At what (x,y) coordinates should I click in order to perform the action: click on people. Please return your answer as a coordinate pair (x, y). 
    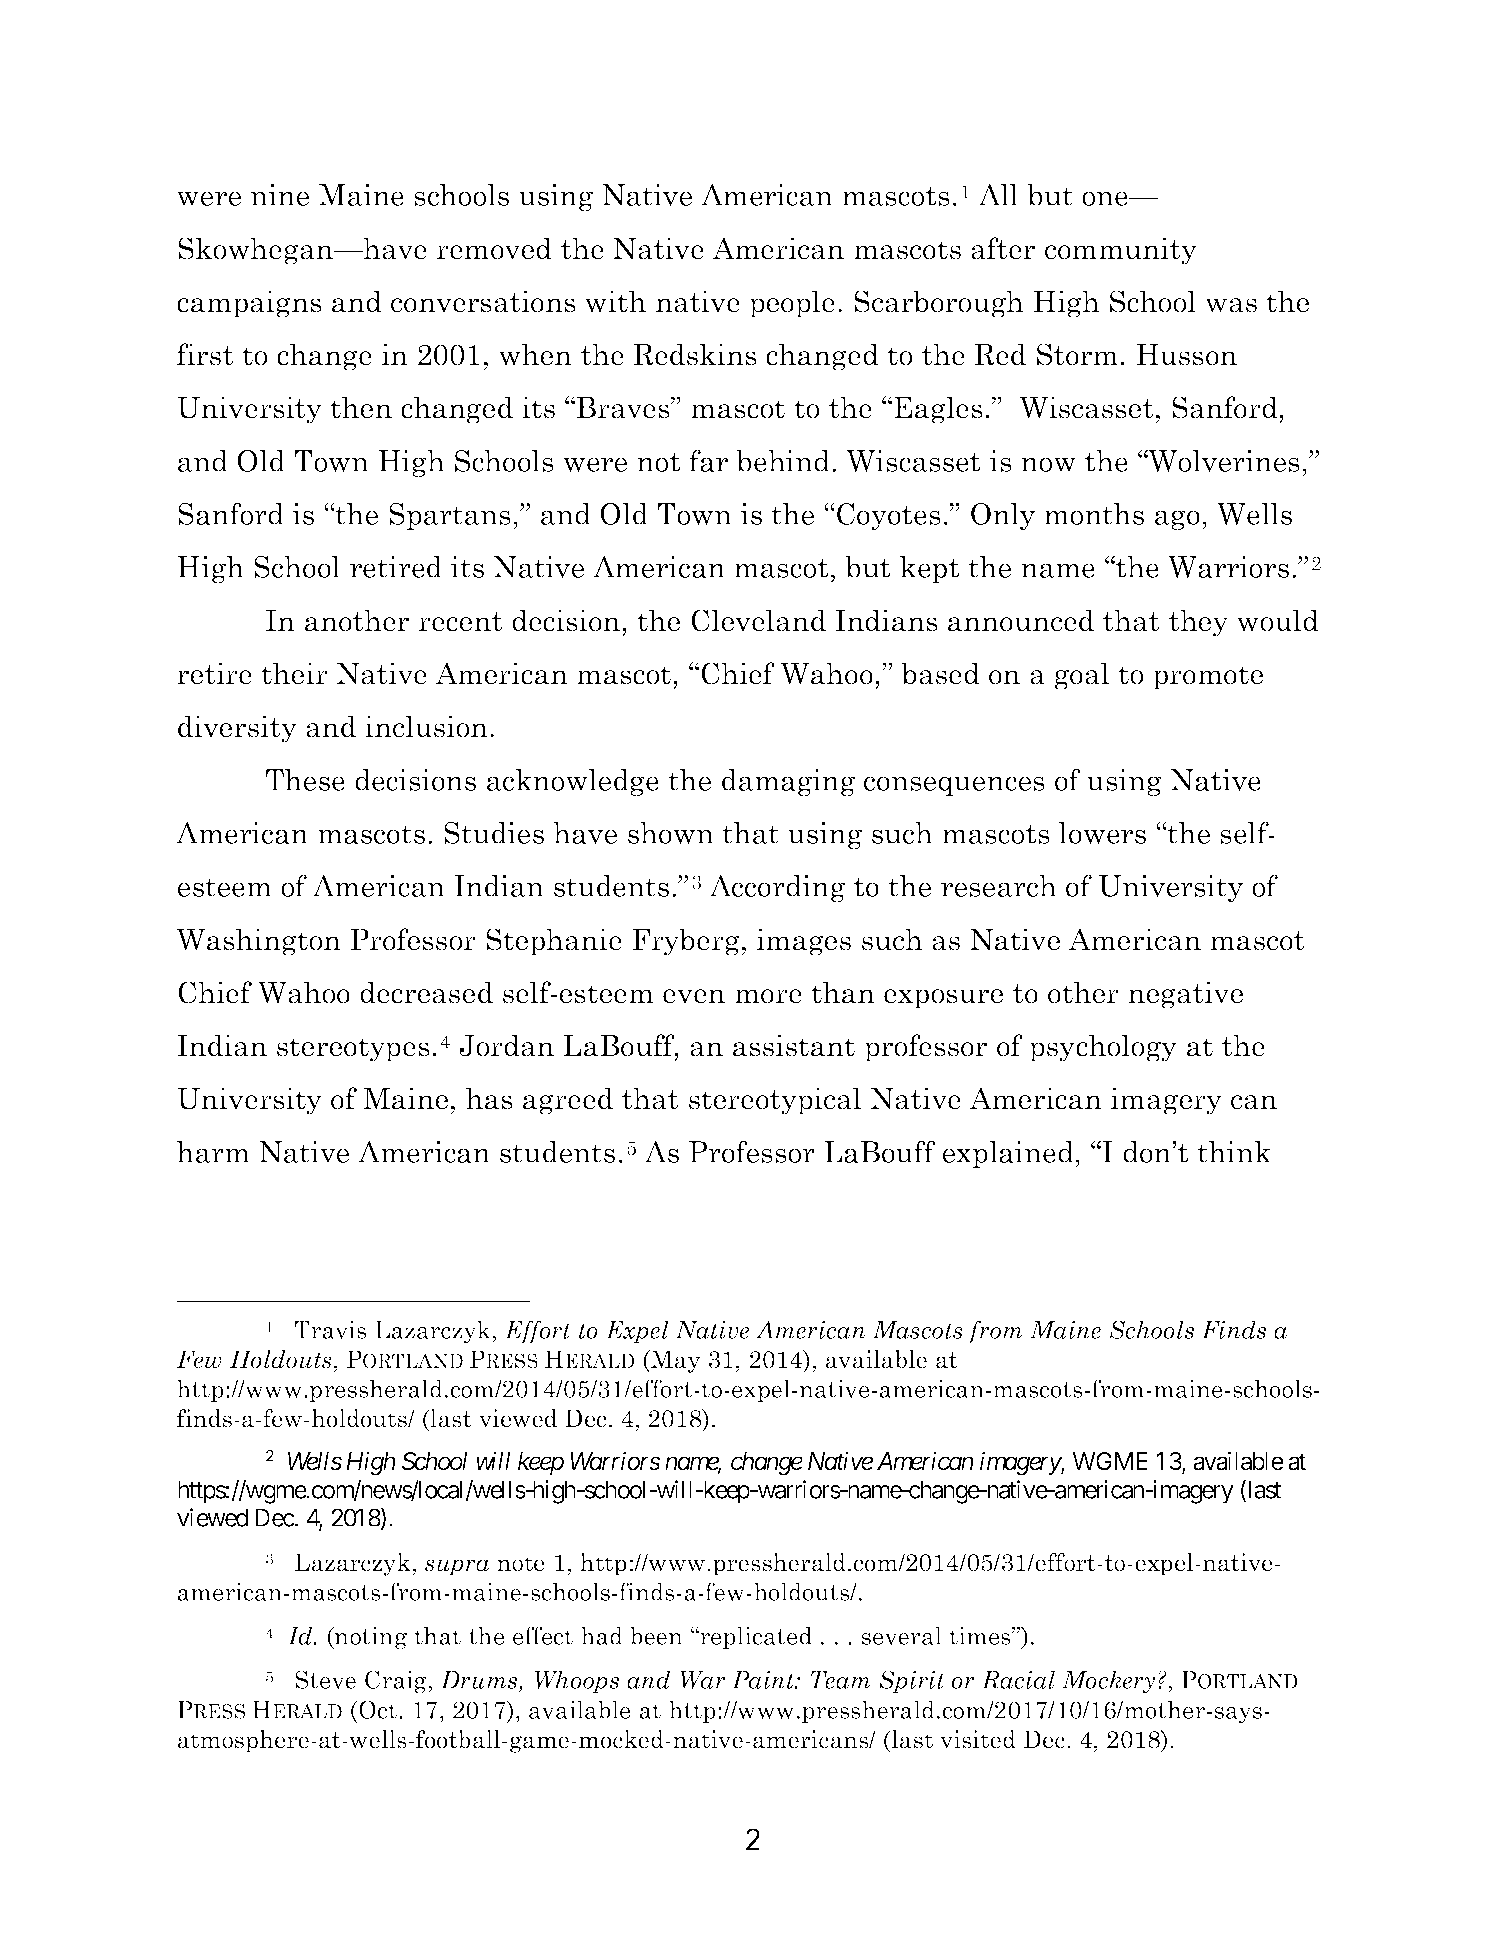
    Looking at the image, I should click on (792, 304).
